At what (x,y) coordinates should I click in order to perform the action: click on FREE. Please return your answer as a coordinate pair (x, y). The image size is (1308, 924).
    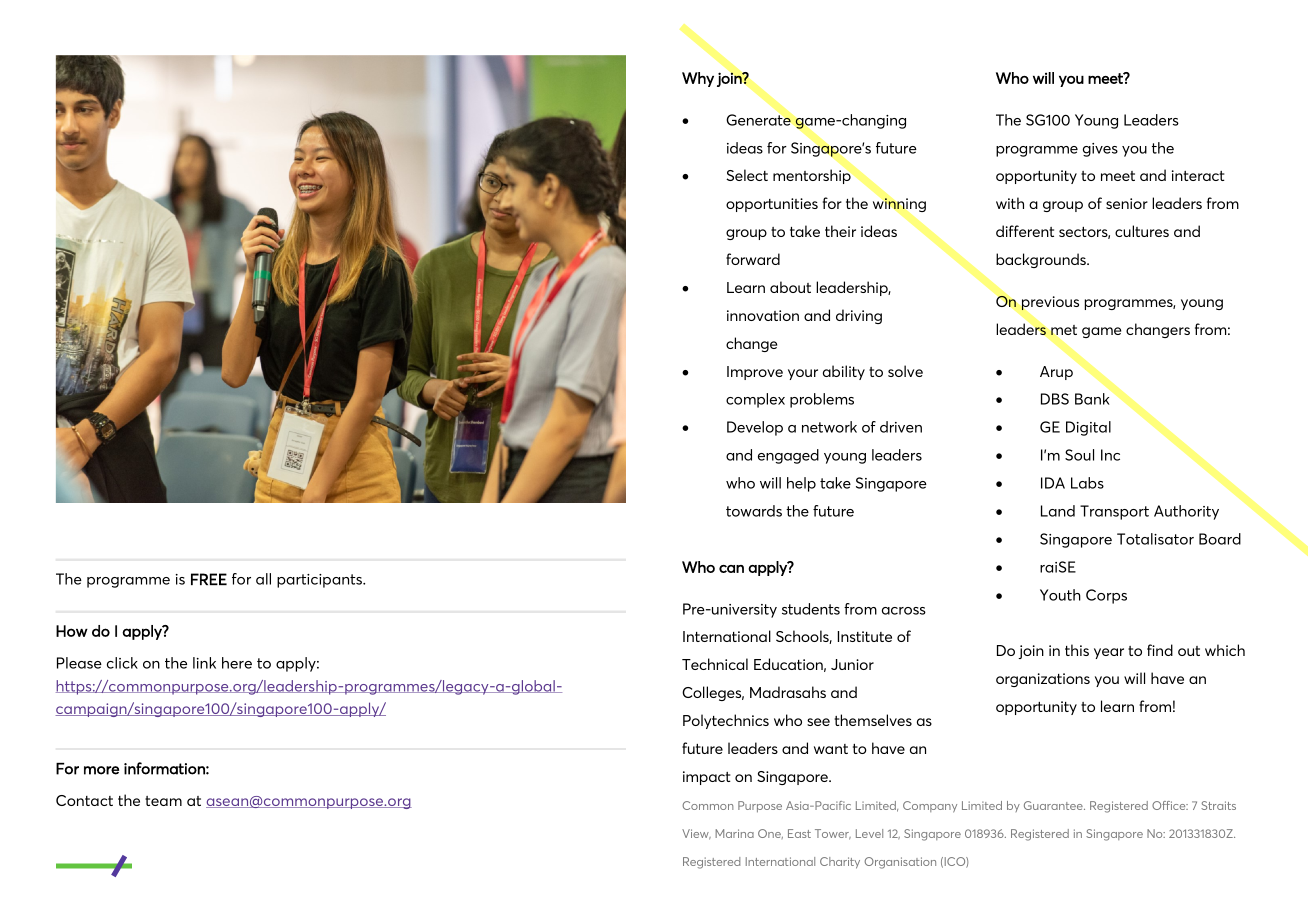
    Looking at the image, I should click on (209, 579).
